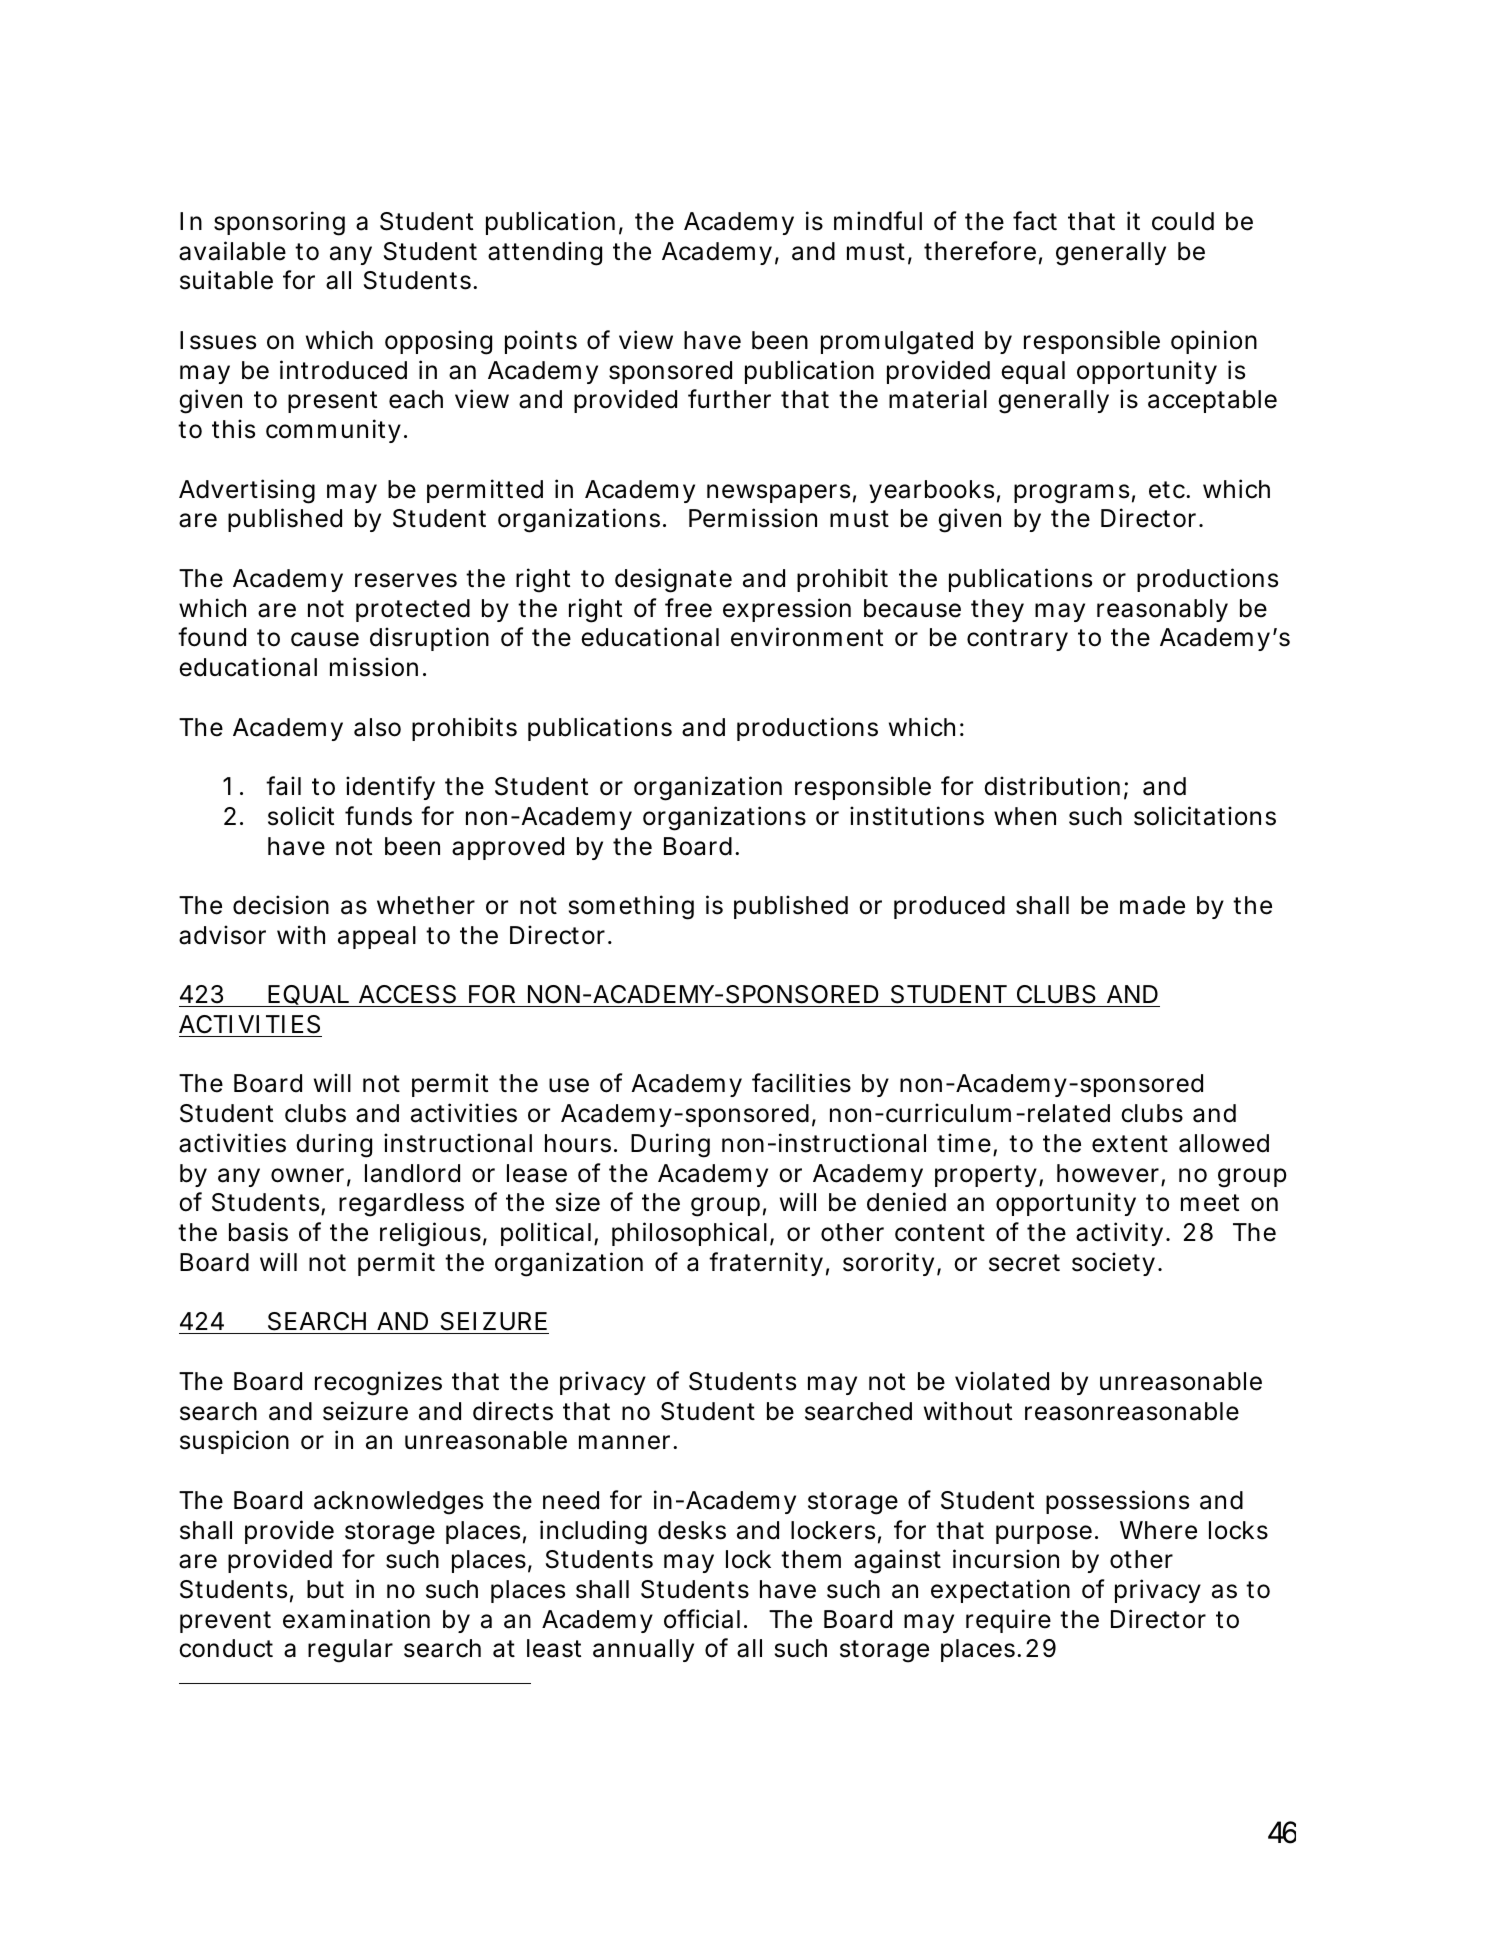 This document has width=1498, height=1938. Describe the element at coordinates (356, 1619) in the document. I see `examination` at that location.
